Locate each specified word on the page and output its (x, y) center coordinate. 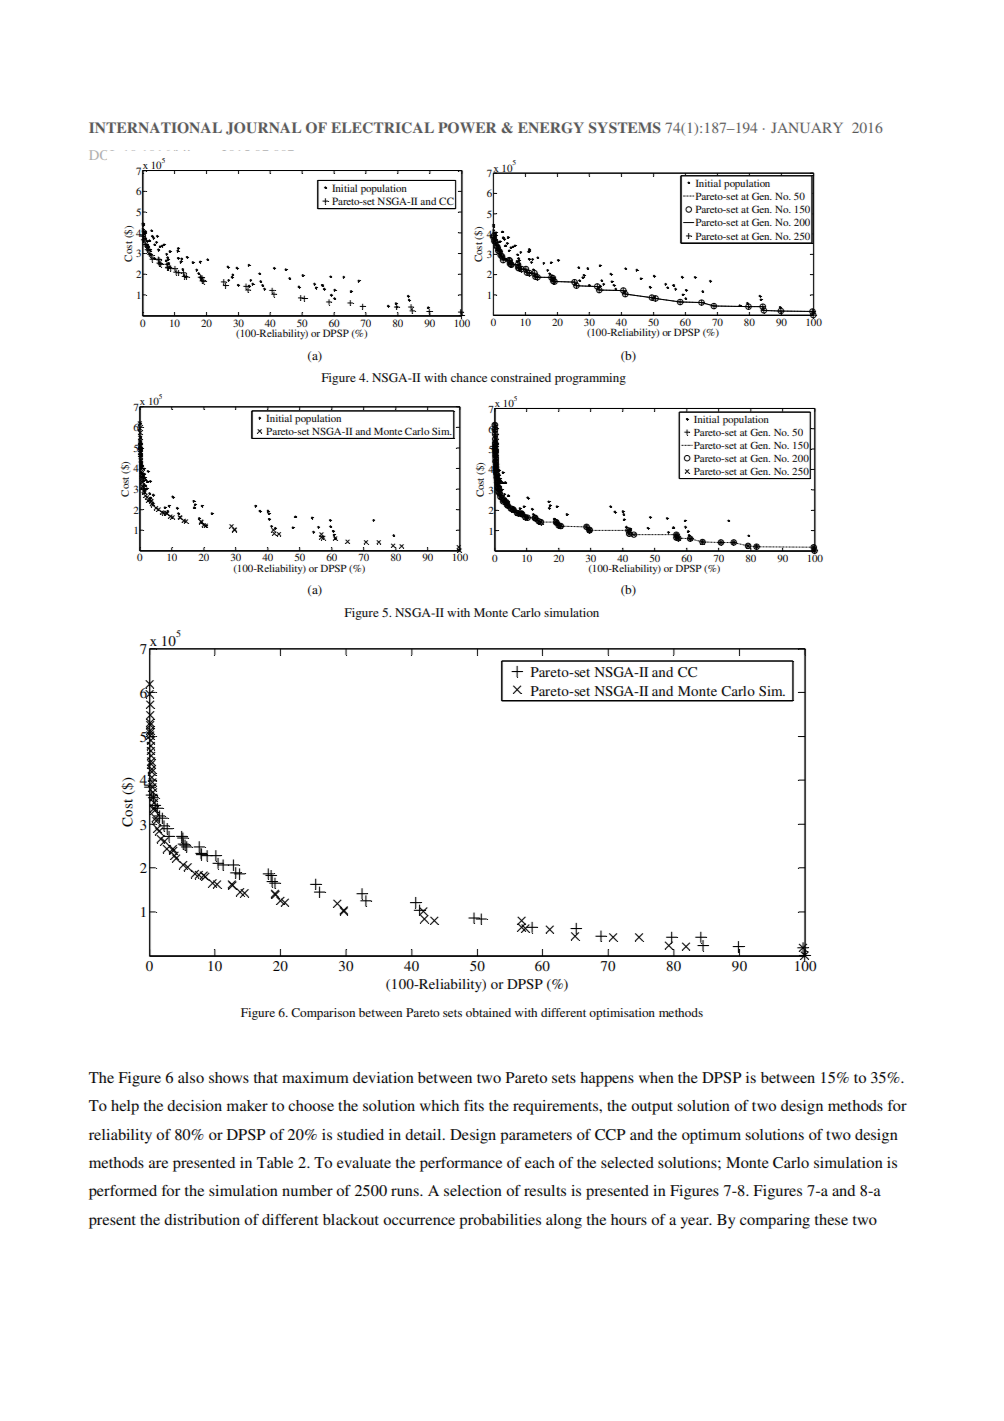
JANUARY (807, 127)
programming (590, 379)
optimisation (622, 1014)
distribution (202, 1219)
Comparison (323, 1014)
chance (469, 377)
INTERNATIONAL (155, 128)
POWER (467, 128)
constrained (521, 377)
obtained (488, 1012)
